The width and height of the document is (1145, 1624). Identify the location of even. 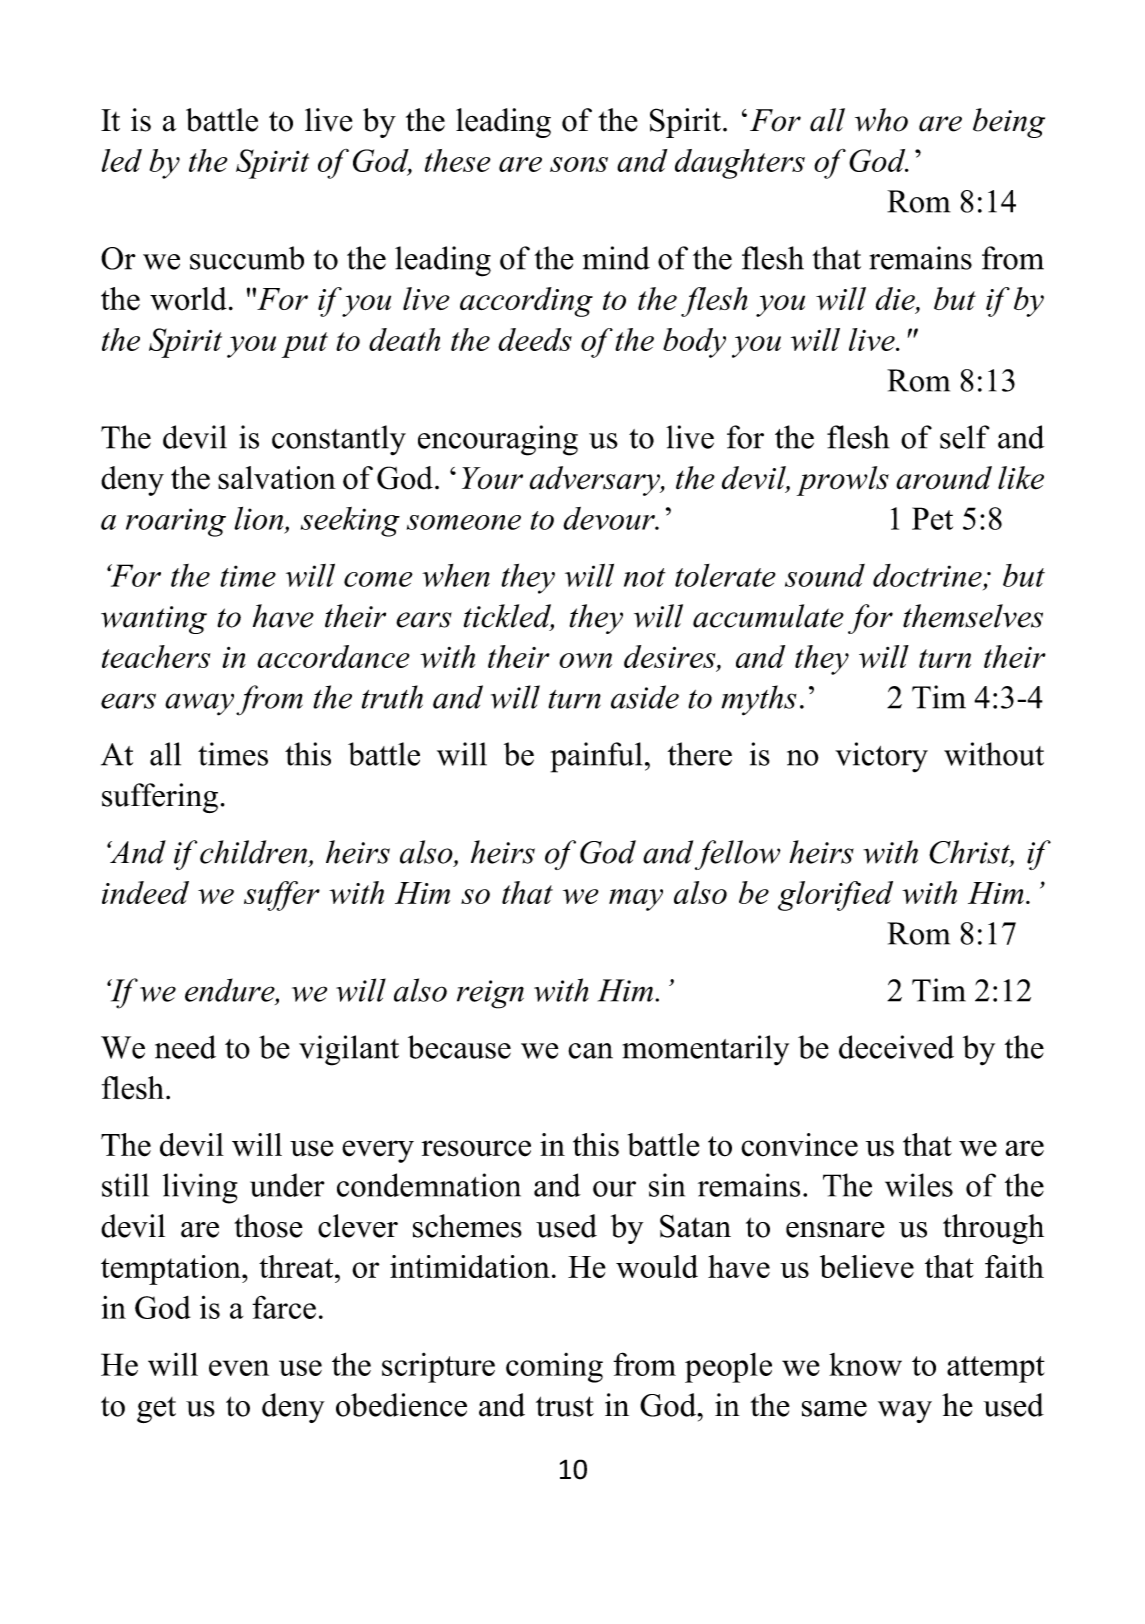
(239, 1368).
